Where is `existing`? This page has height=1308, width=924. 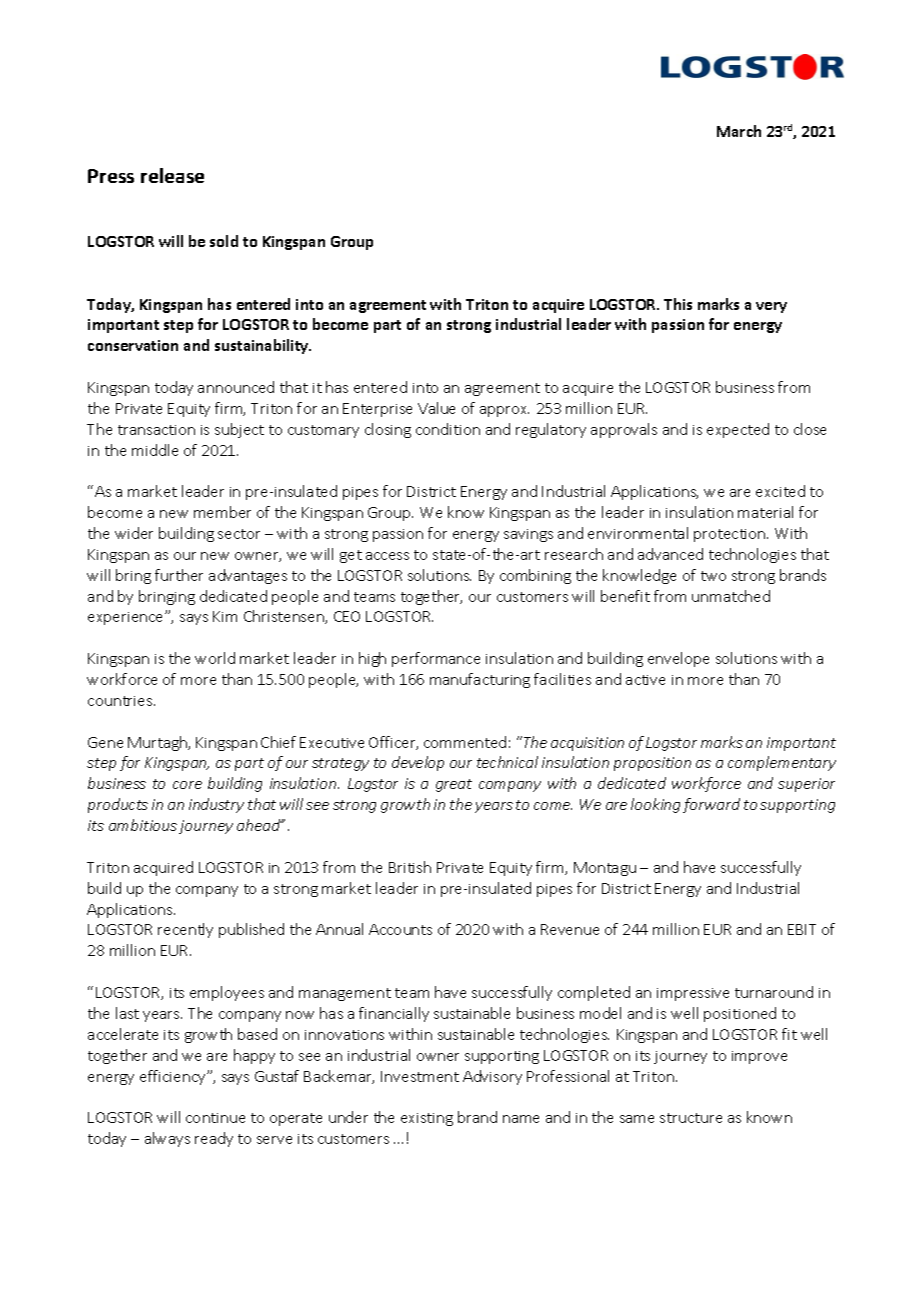
existing is located at coordinates (427, 1119).
